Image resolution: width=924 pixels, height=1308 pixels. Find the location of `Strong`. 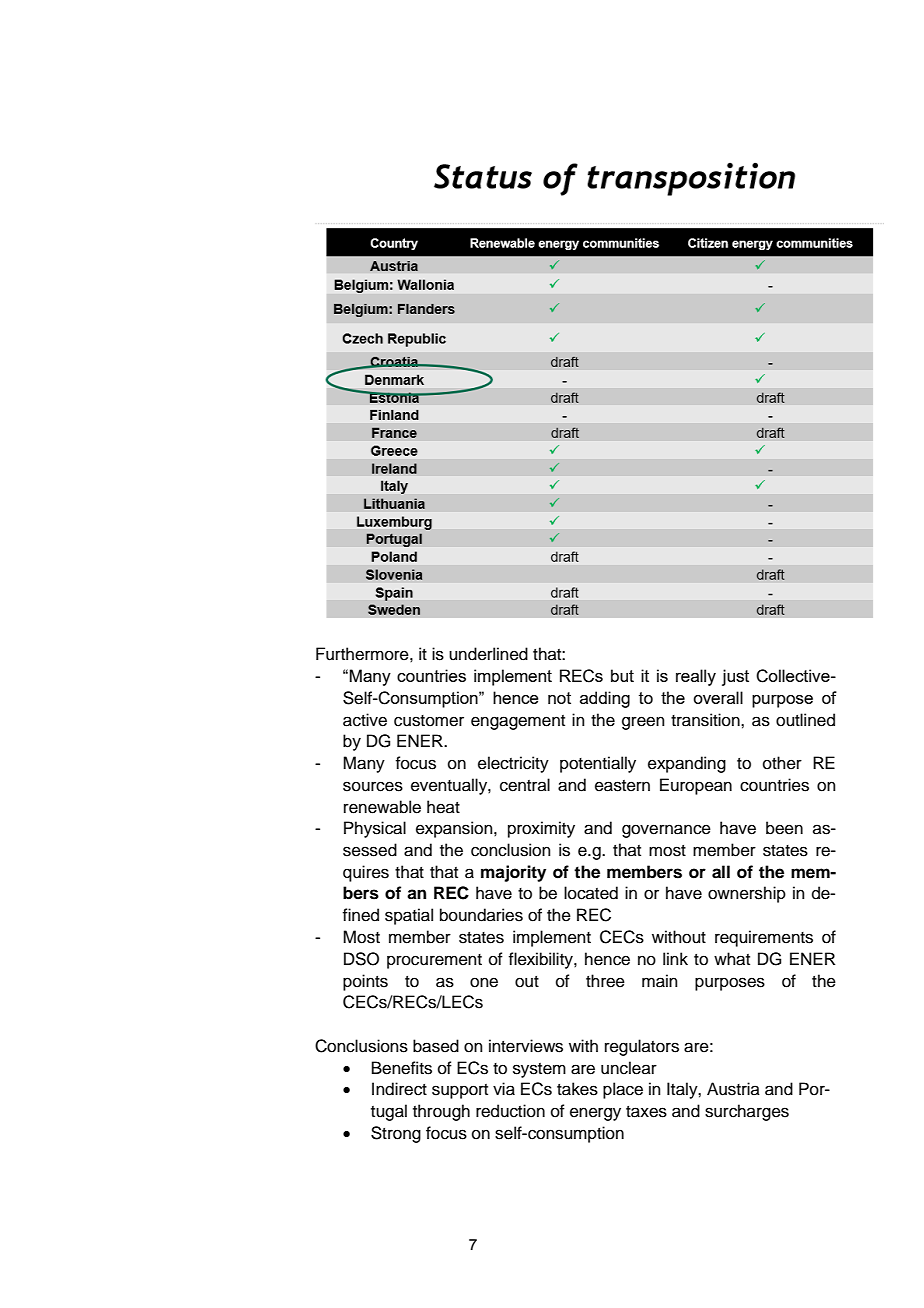

Strong is located at coordinates (396, 1134).
